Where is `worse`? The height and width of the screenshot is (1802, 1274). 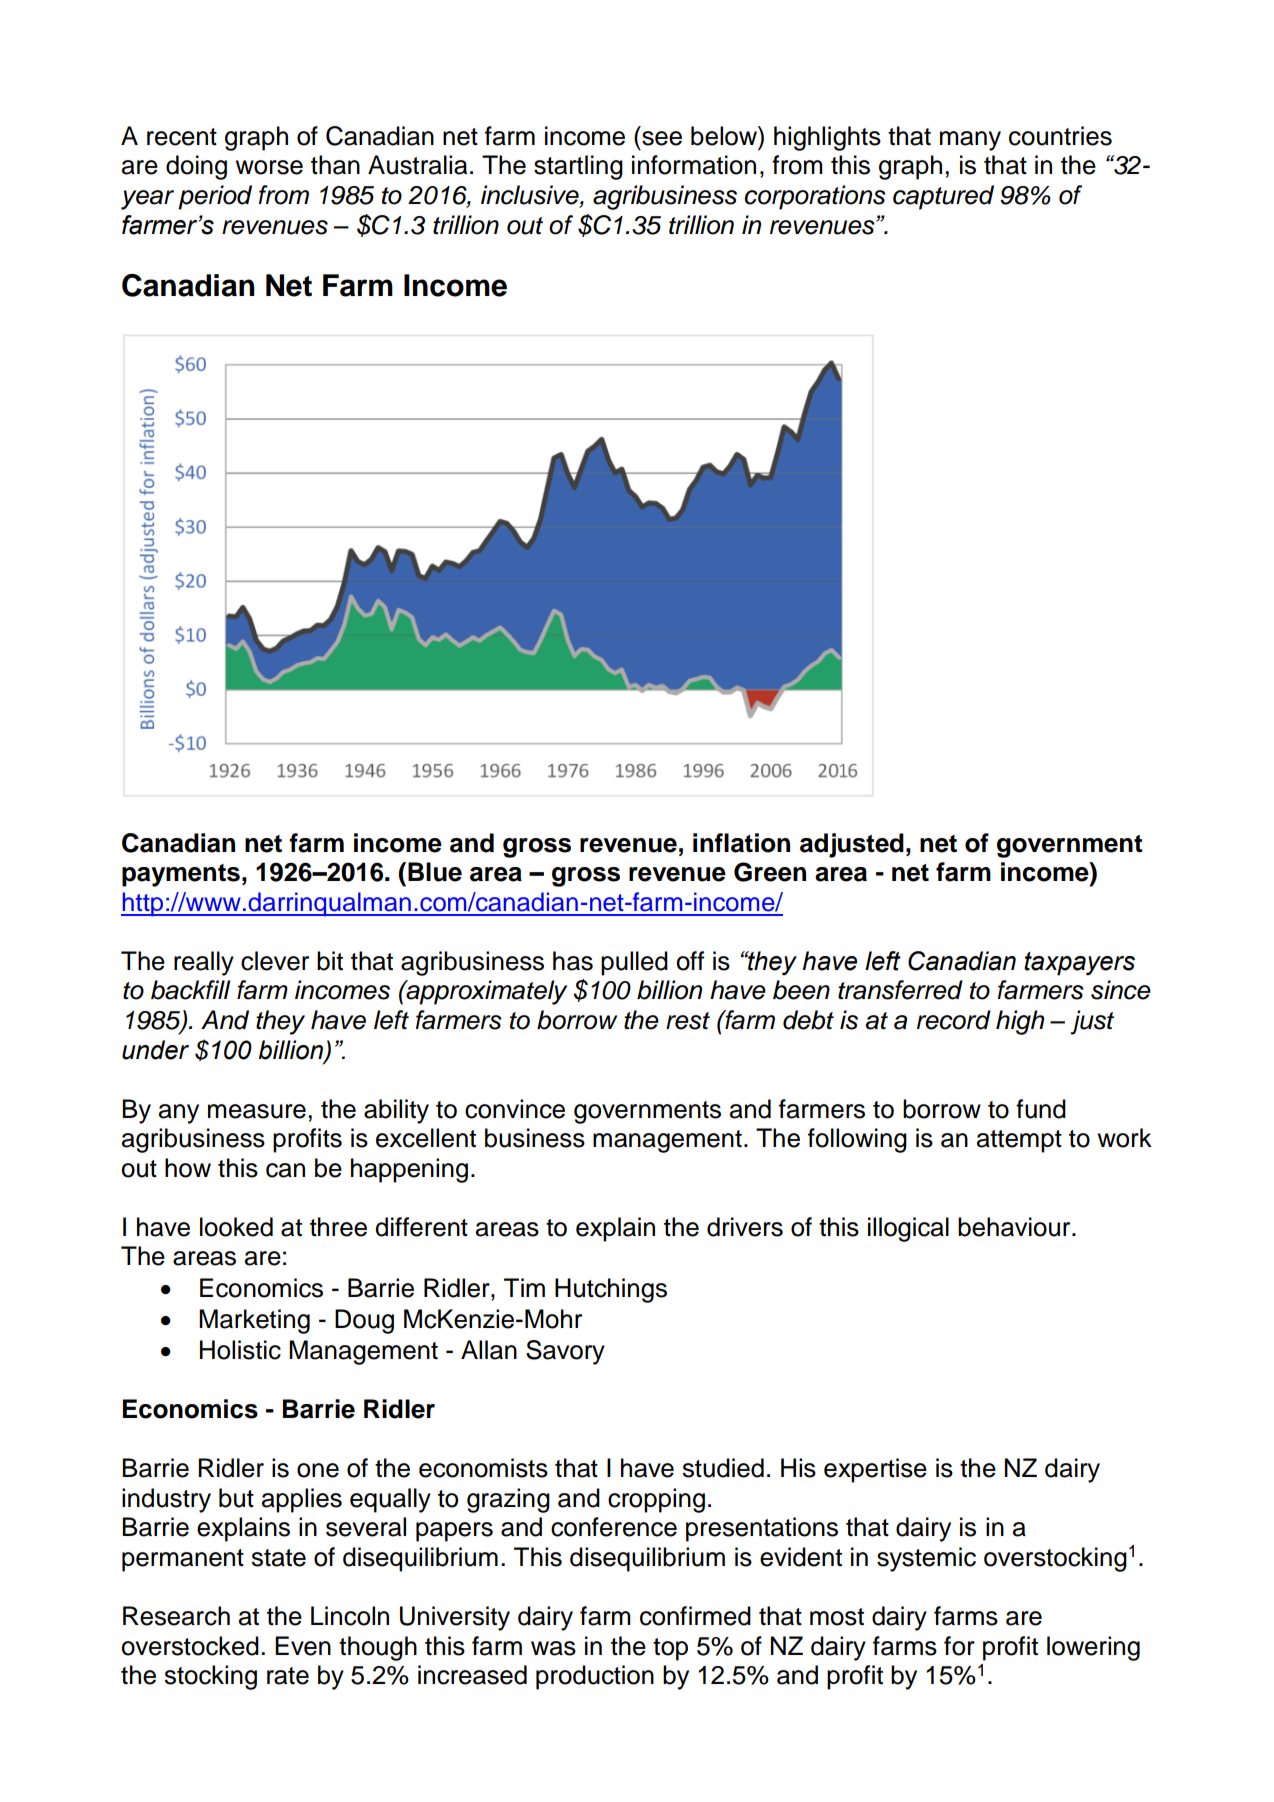 worse is located at coordinates (269, 167).
